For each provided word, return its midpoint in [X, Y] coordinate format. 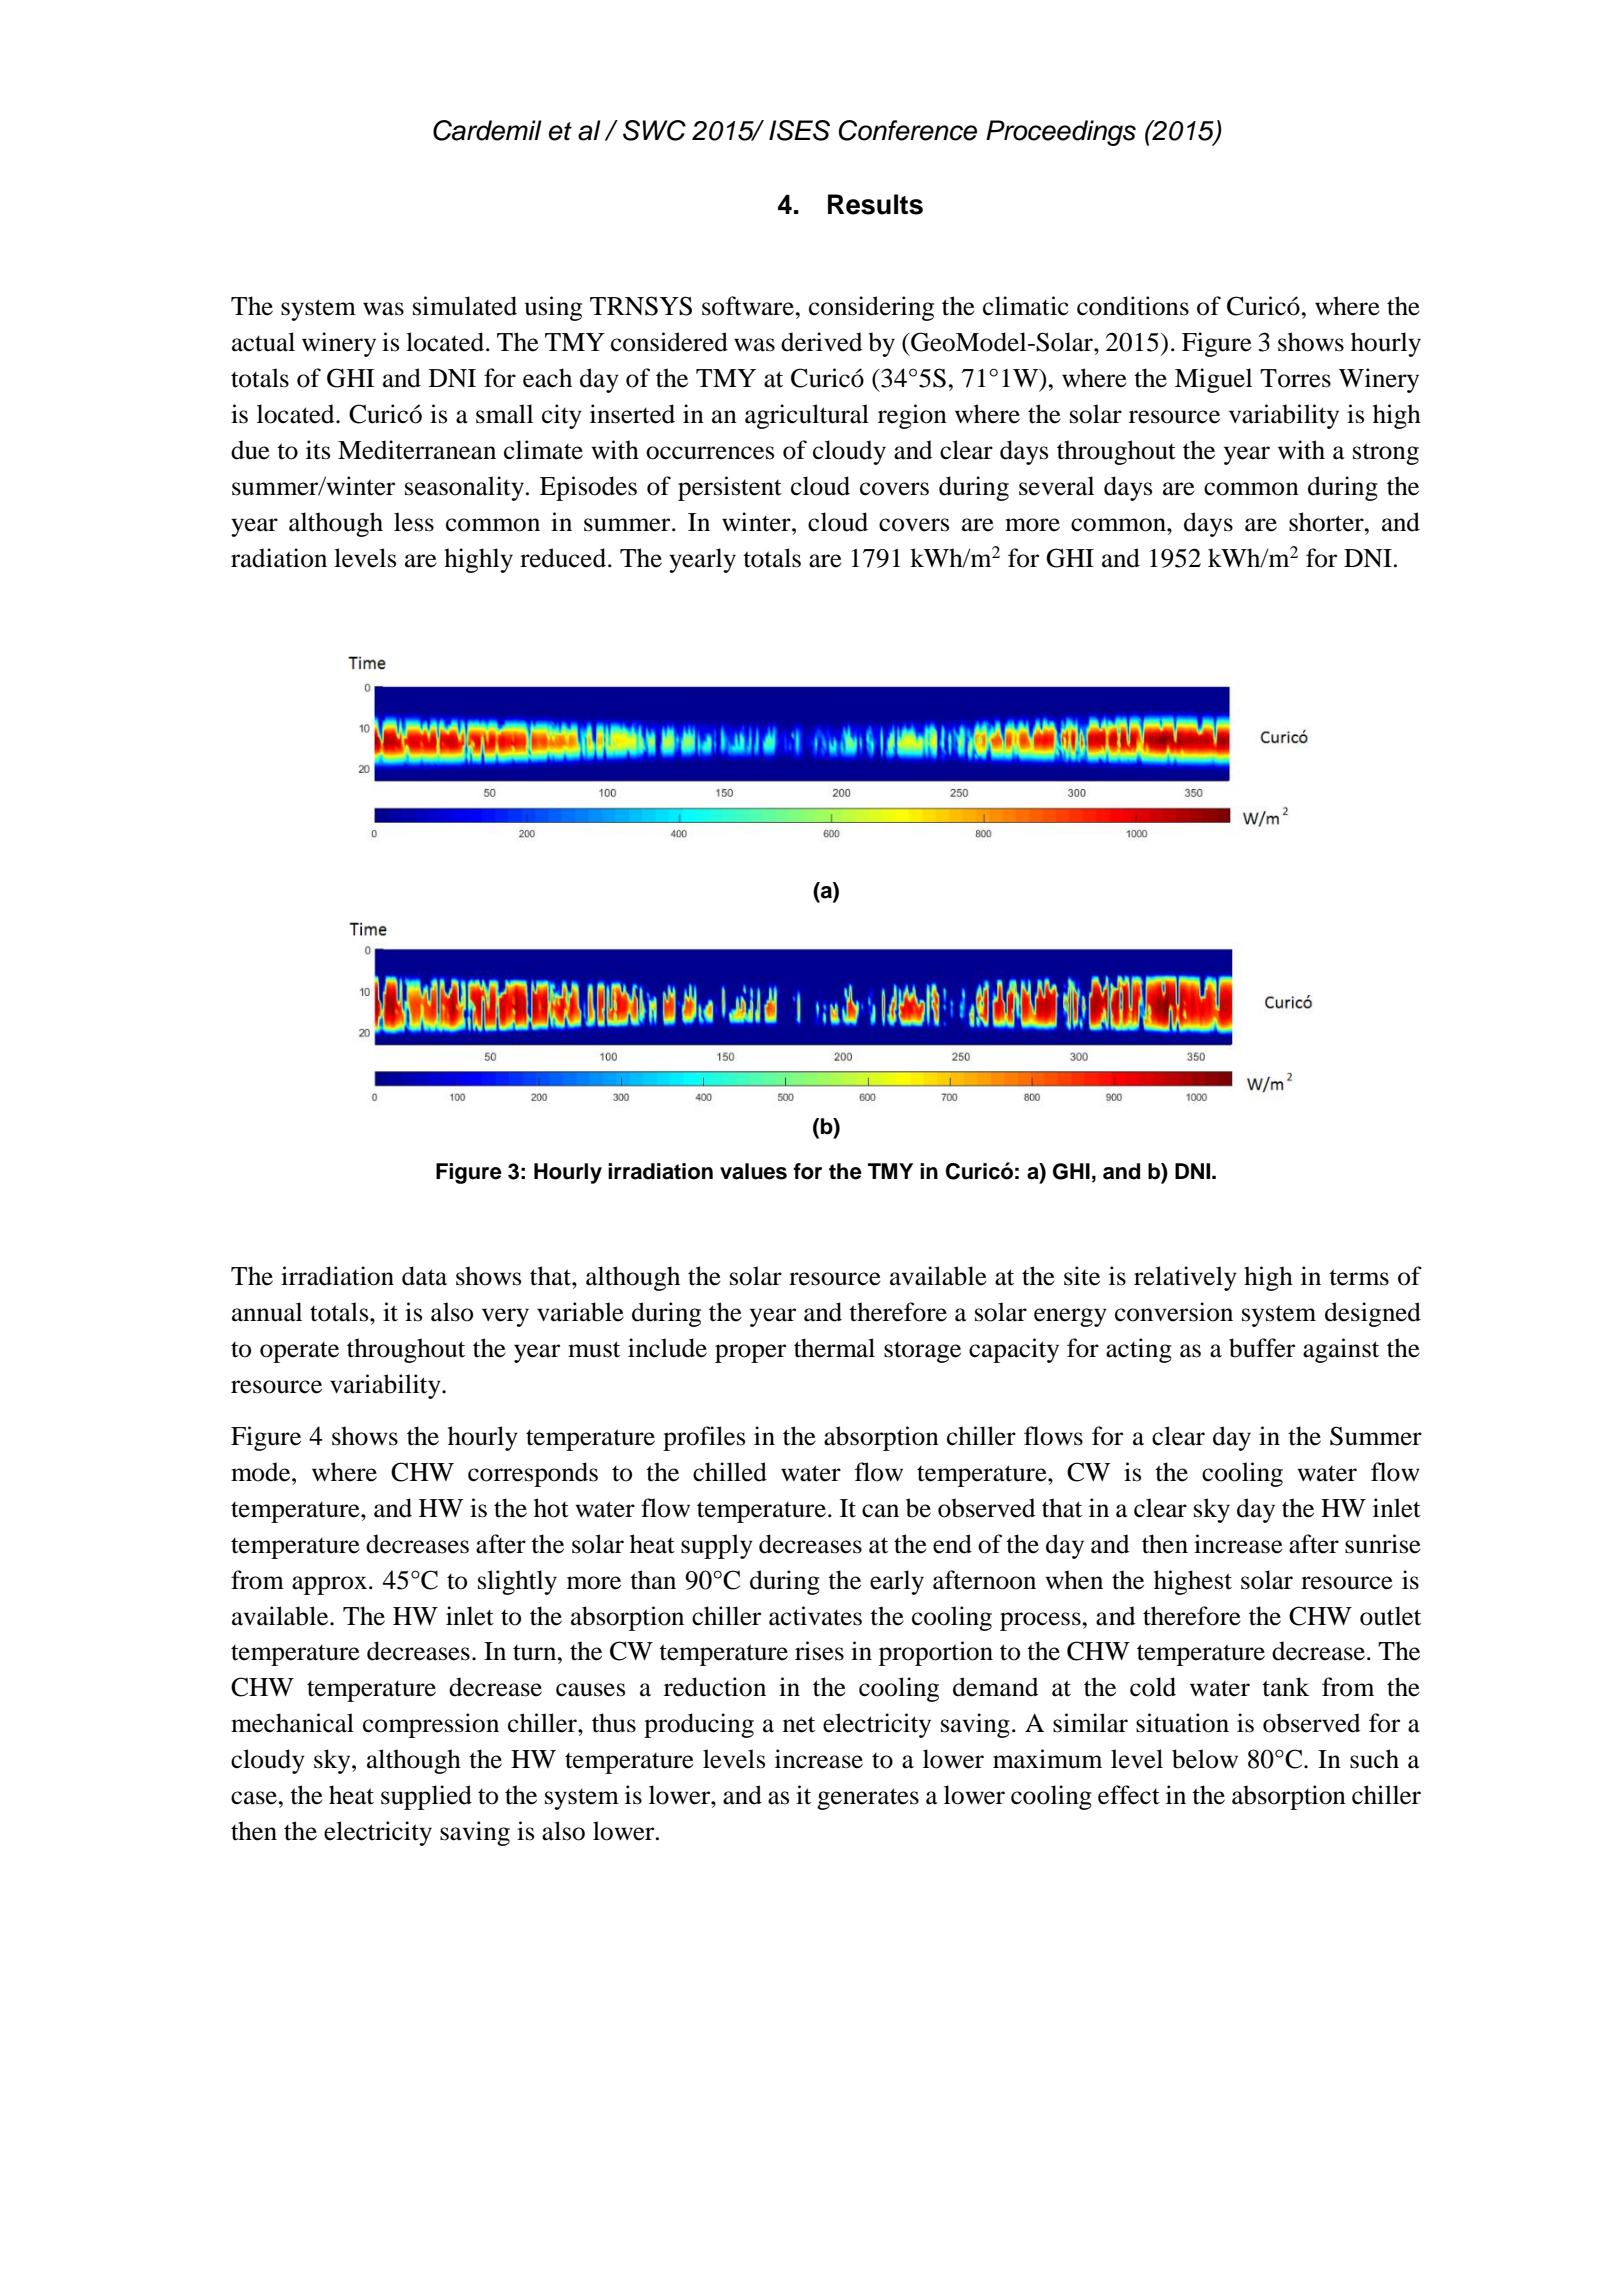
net [799, 1724]
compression [431, 1725]
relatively [1185, 1278]
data [424, 1276]
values [753, 1171]
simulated [465, 306]
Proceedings [1061, 133]
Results [875, 204]
